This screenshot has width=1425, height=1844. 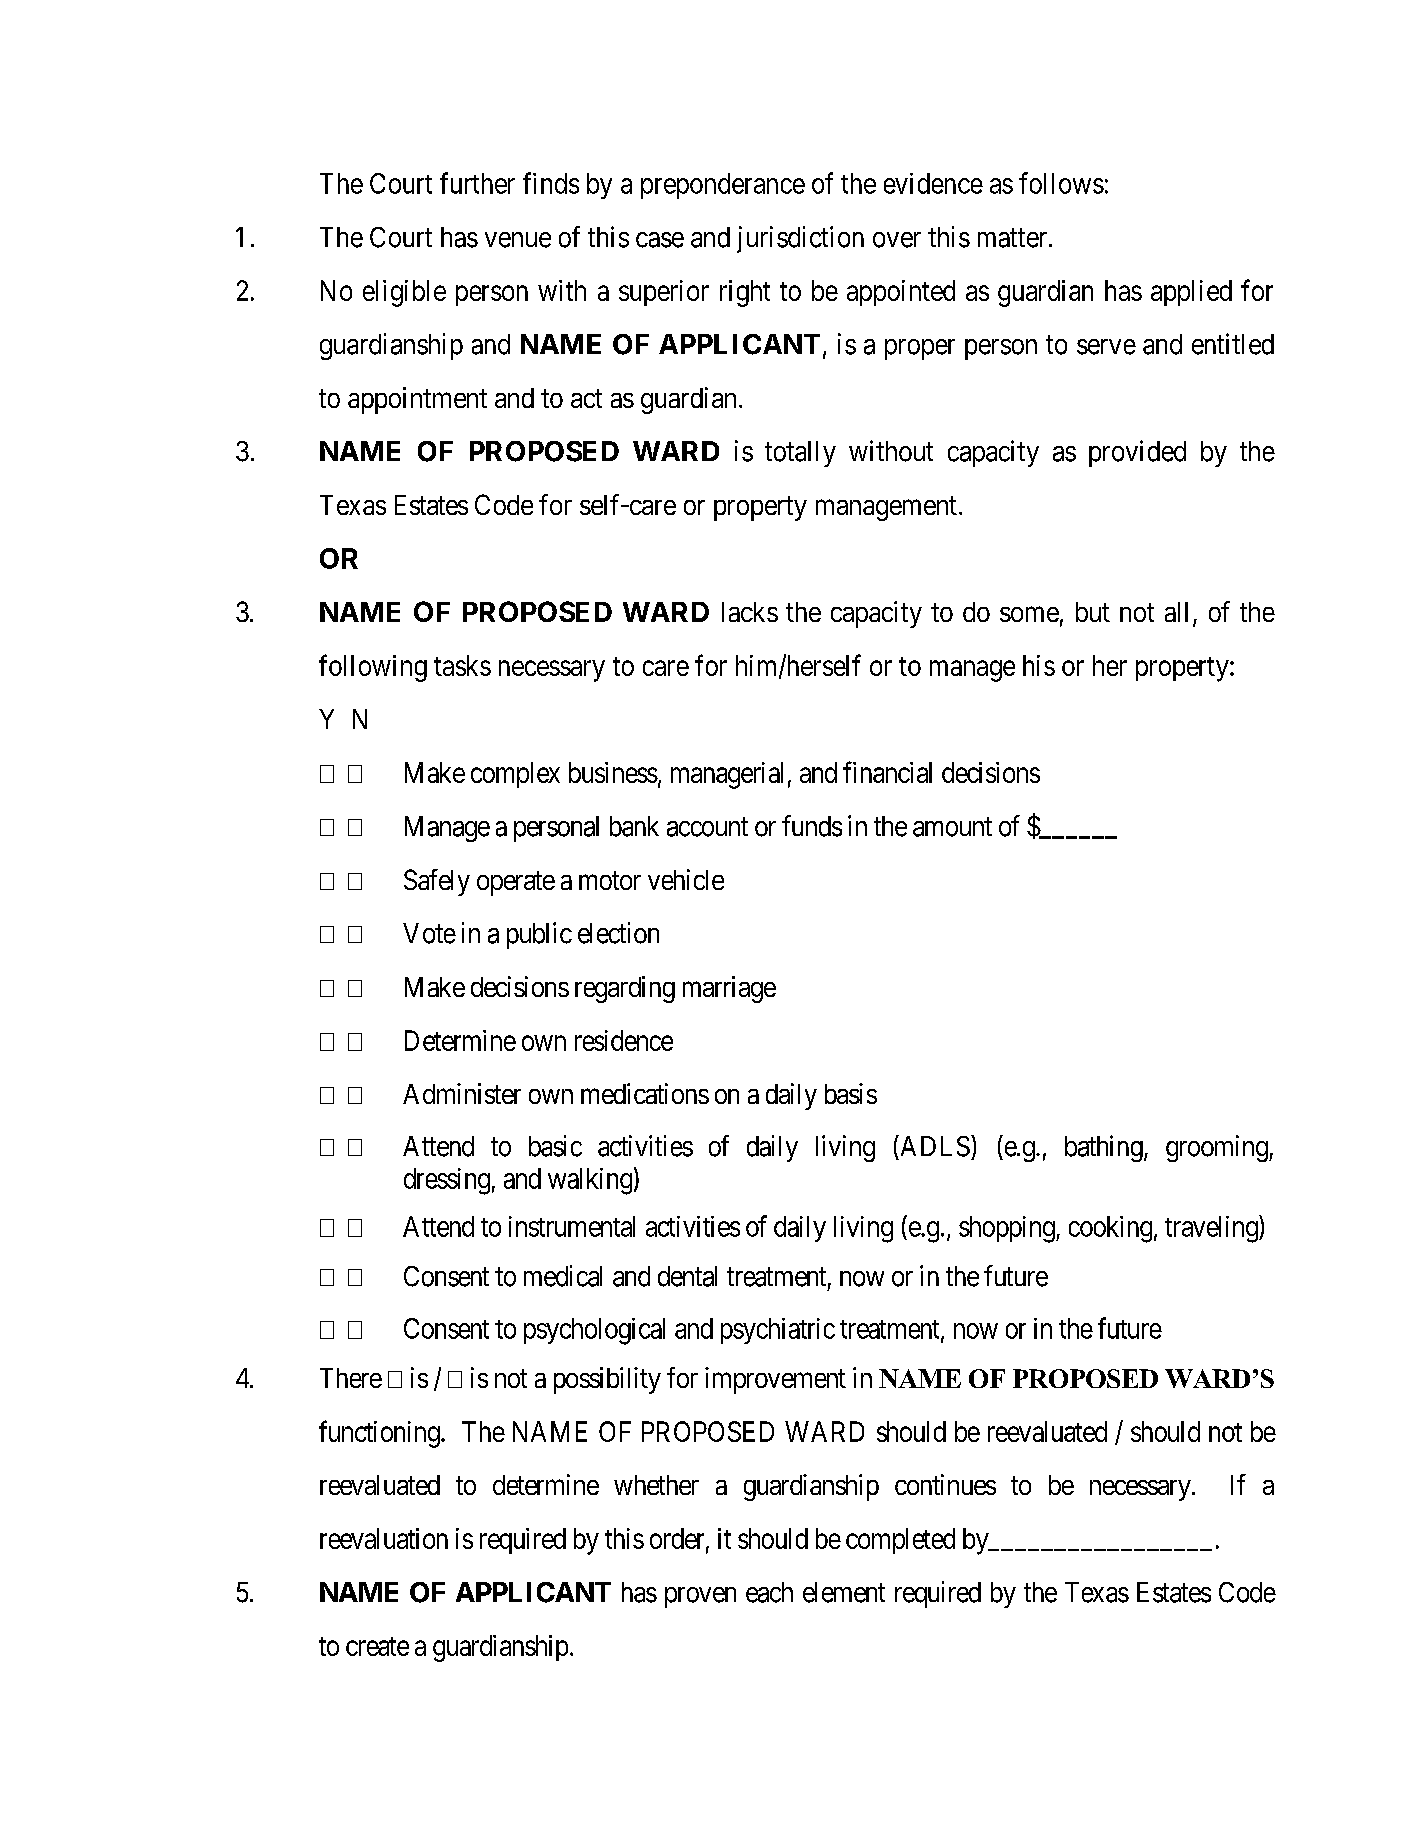 I want to click on each, so click(x=769, y=1592).
